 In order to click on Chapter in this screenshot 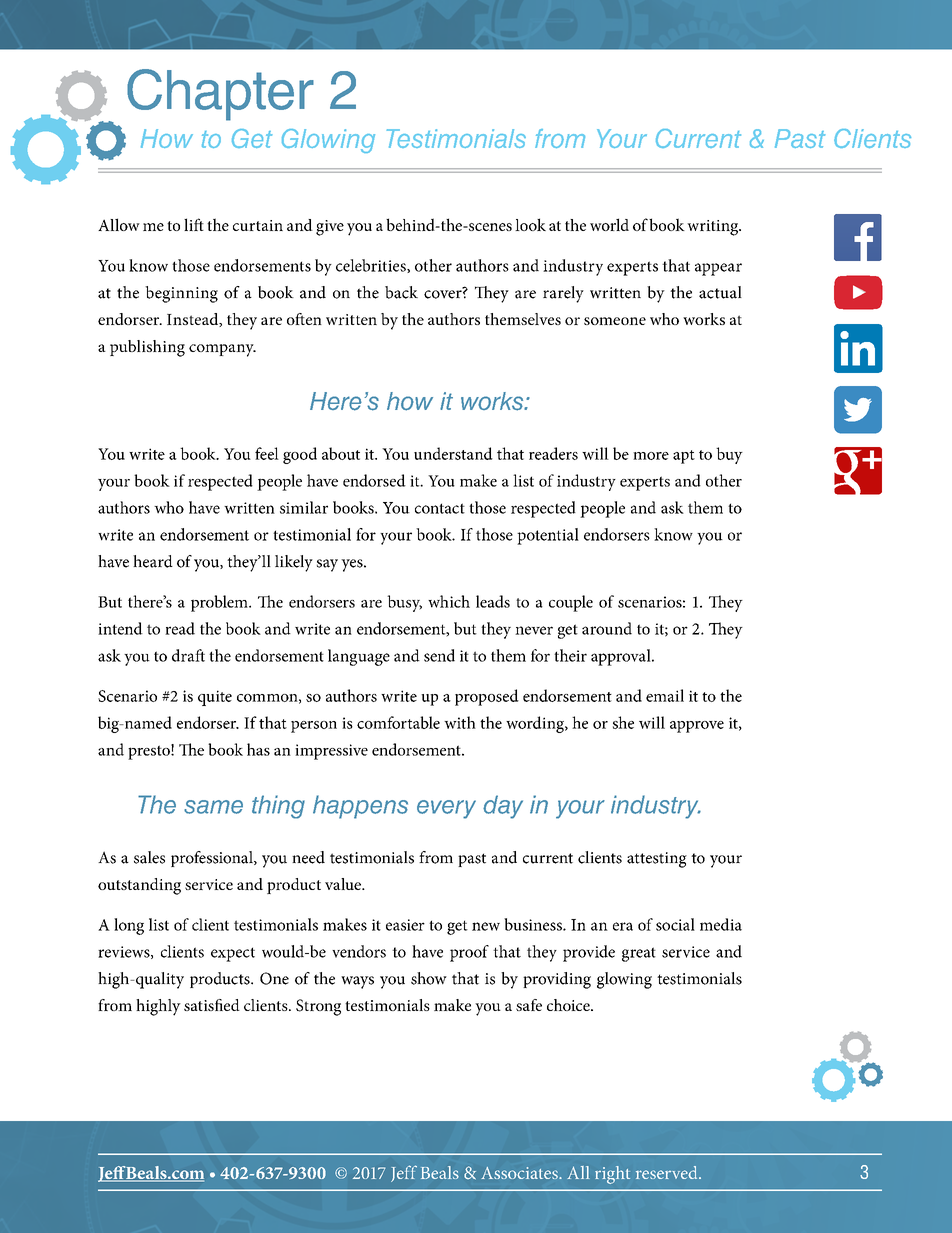, I will do `click(220, 95)`.
